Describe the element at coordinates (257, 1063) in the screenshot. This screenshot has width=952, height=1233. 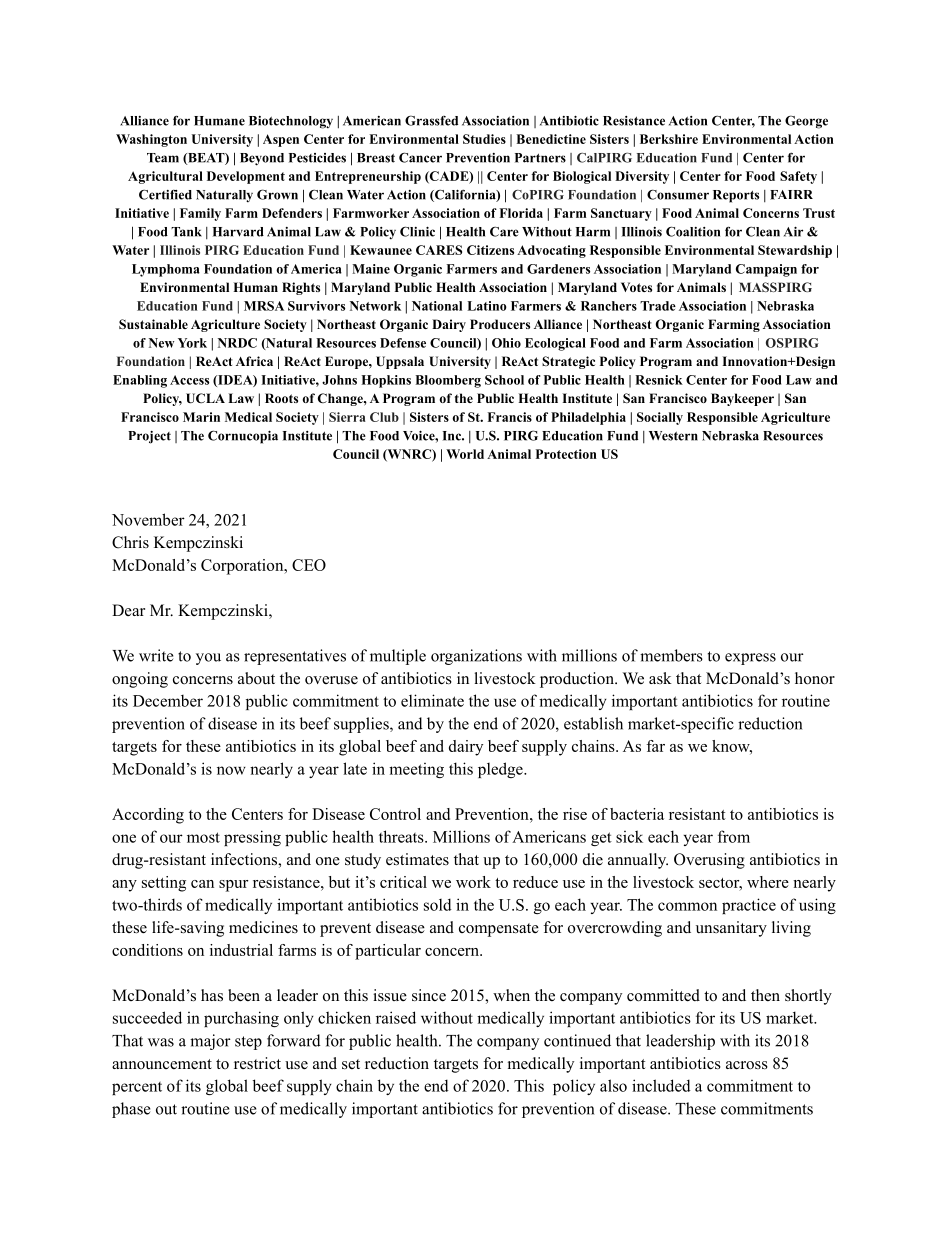
I see `restrict` at that location.
